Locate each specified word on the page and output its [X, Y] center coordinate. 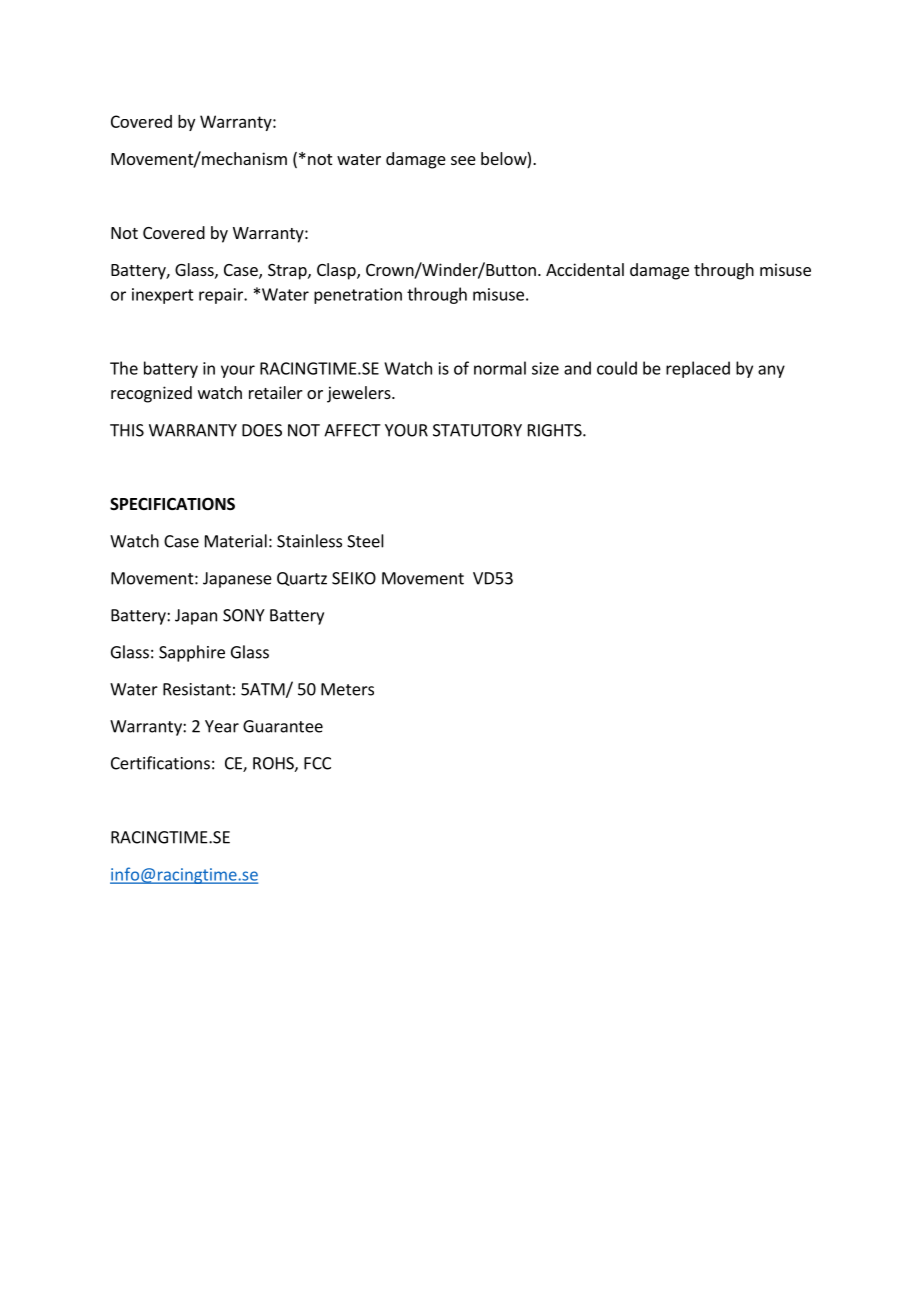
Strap [288, 272]
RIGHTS [556, 430]
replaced [698, 369]
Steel [365, 541]
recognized [151, 394]
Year [222, 726]
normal [500, 368]
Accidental [585, 269]
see [463, 160]
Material [236, 541]
